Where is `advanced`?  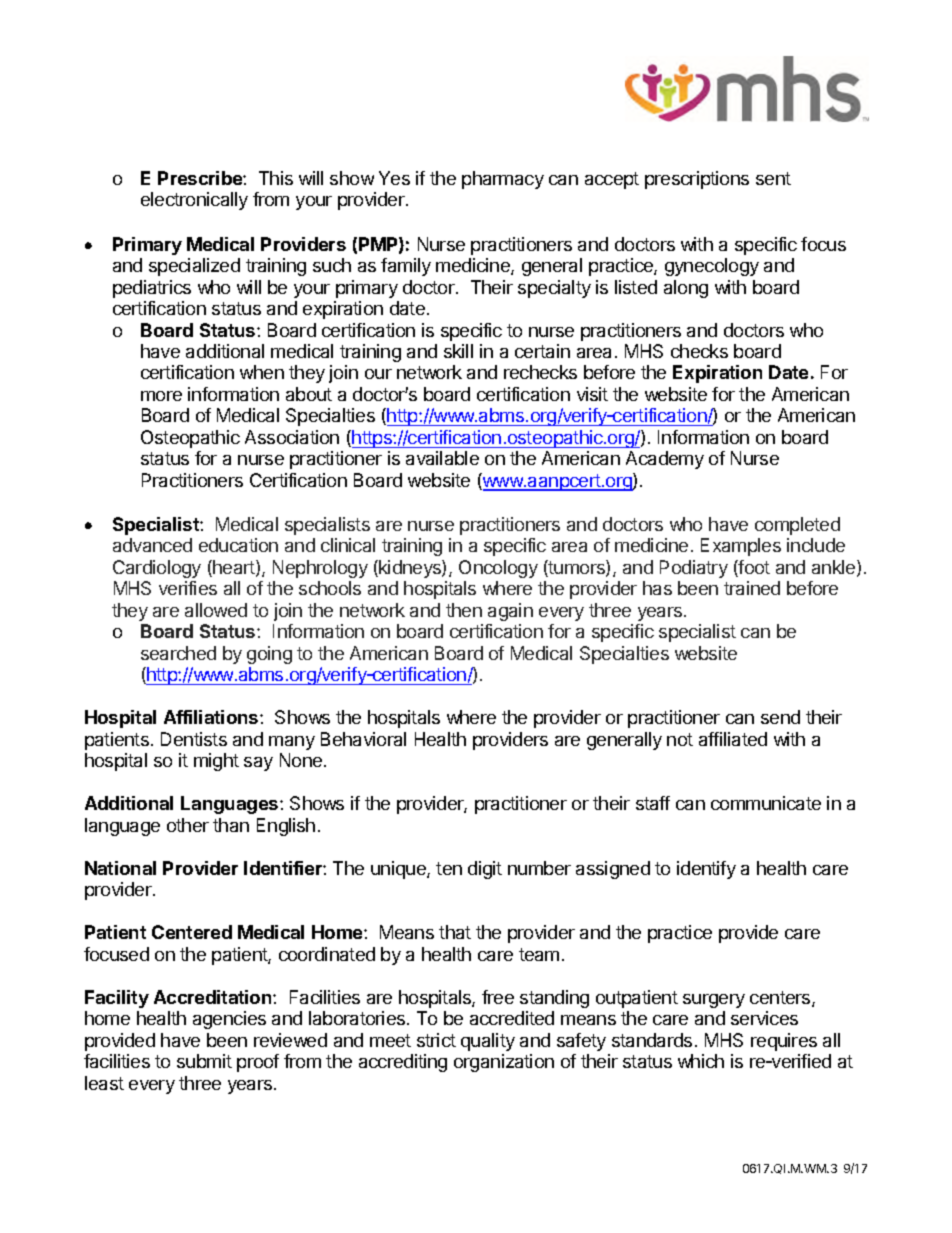 advanced is located at coordinates (152, 545).
